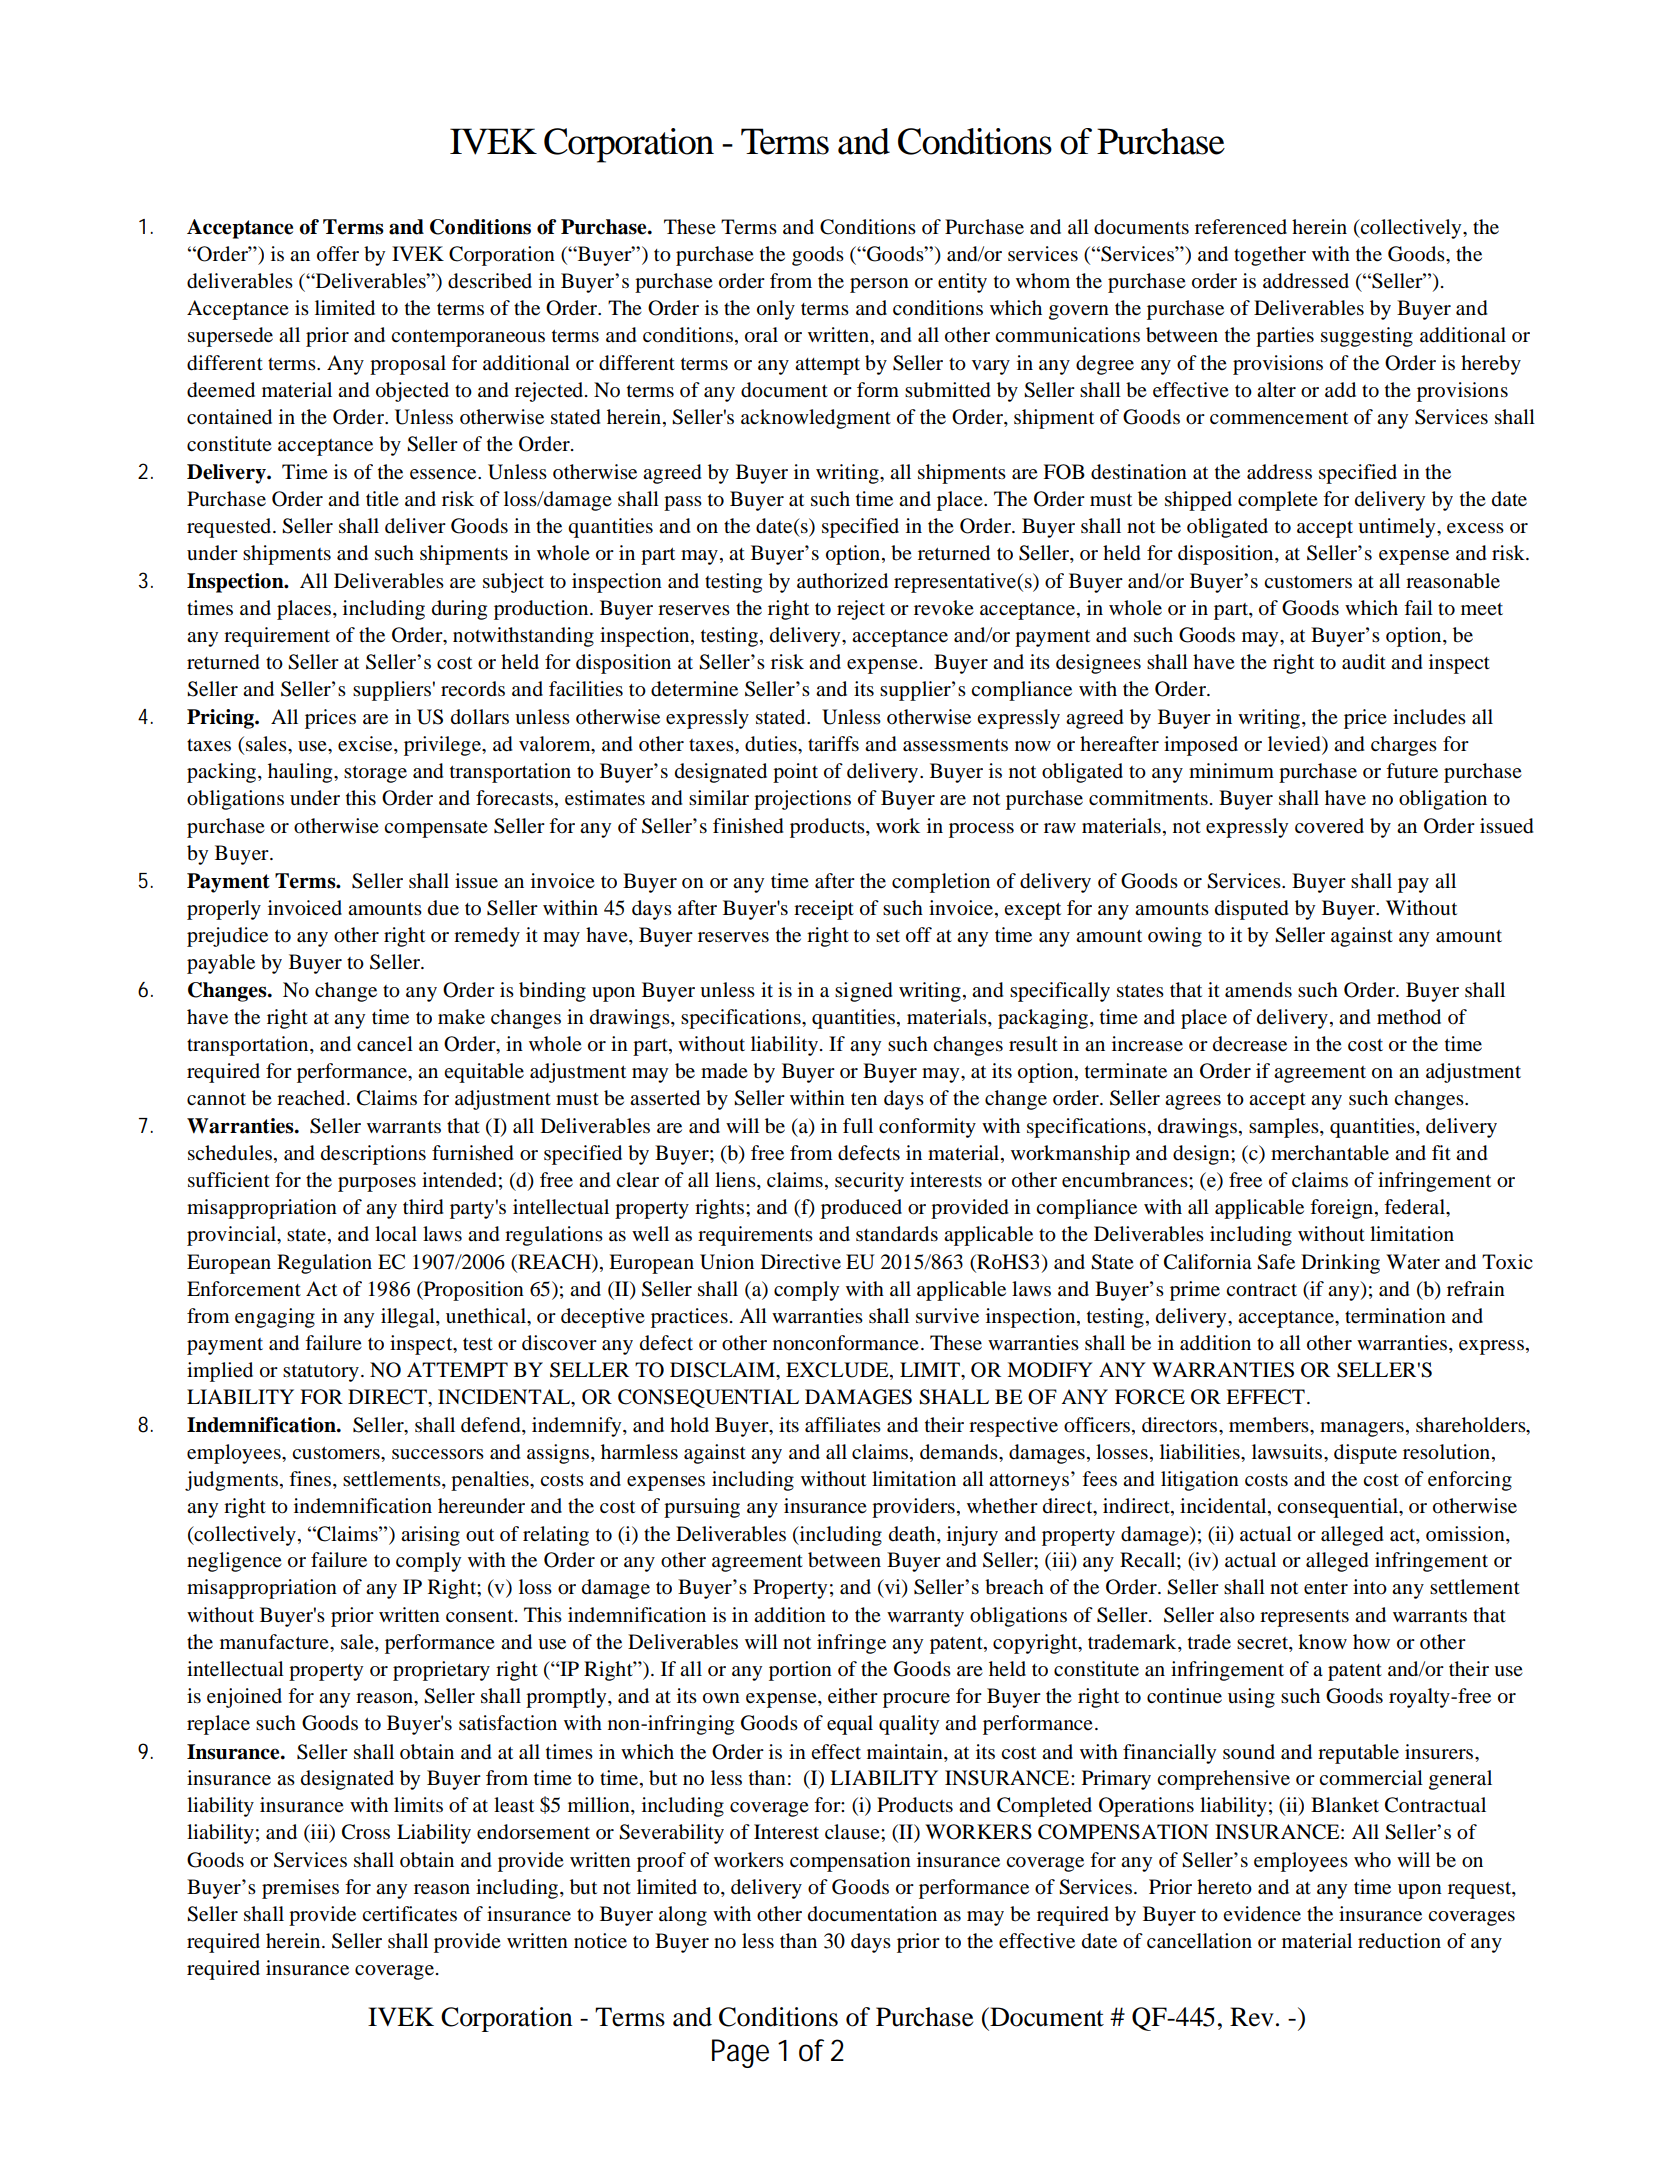  What do you see at coordinates (824, 910) in the page?
I see `receipt` at bounding box center [824, 910].
